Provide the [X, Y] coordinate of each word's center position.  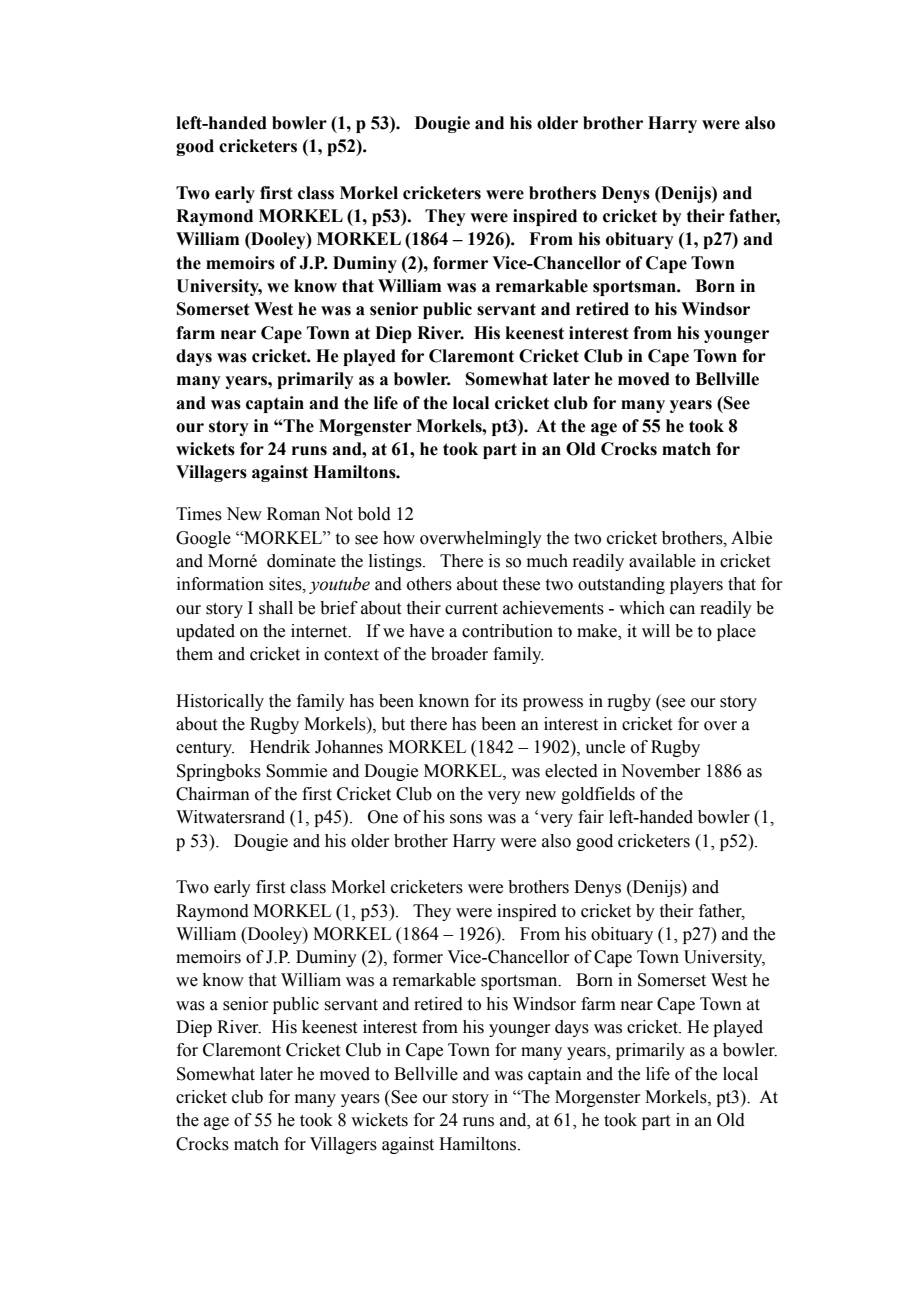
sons [466, 819]
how [399, 538]
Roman [293, 514]
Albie [751, 538]
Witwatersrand [230, 817]
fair [591, 817]
